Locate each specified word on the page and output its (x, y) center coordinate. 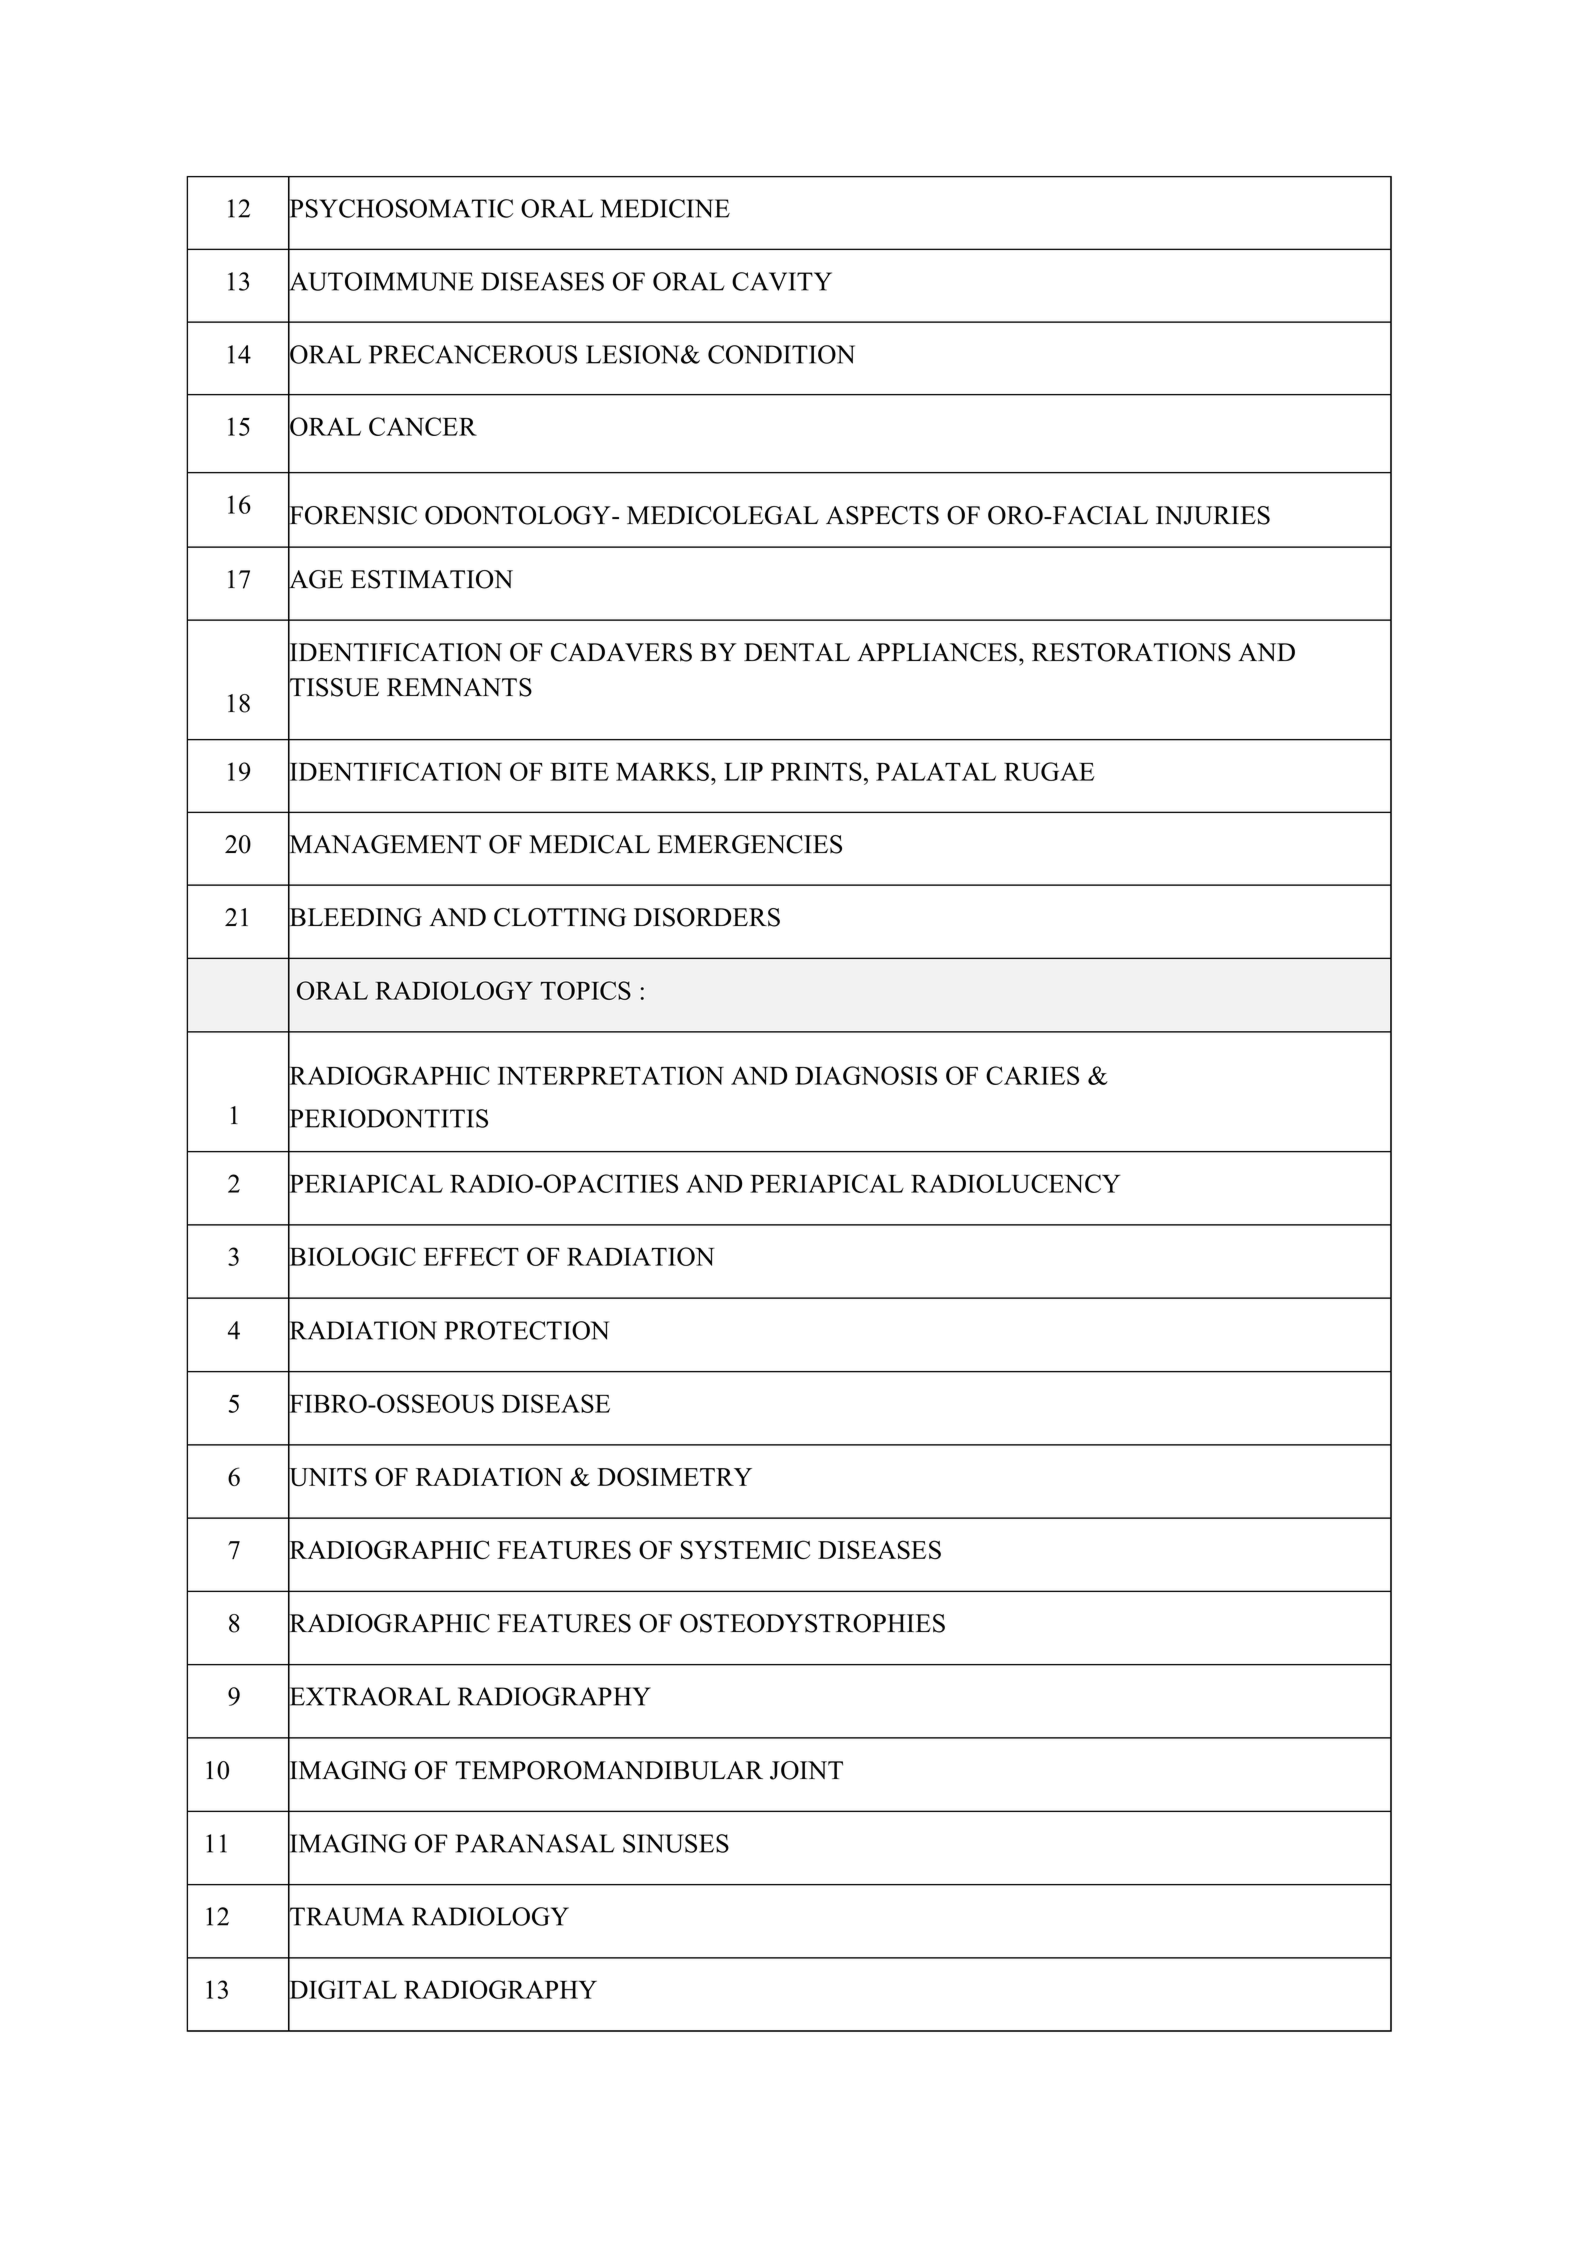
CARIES (1032, 1075)
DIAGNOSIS (866, 1075)
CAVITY (782, 281)
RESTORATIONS (1131, 652)
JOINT (806, 1770)
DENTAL (797, 652)
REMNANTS (459, 687)
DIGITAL (342, 1990)
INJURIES (1213, 515)
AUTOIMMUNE (381, 281)
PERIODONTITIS (388, 1118)
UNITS (327, 1477)
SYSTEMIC (745, 1550)
